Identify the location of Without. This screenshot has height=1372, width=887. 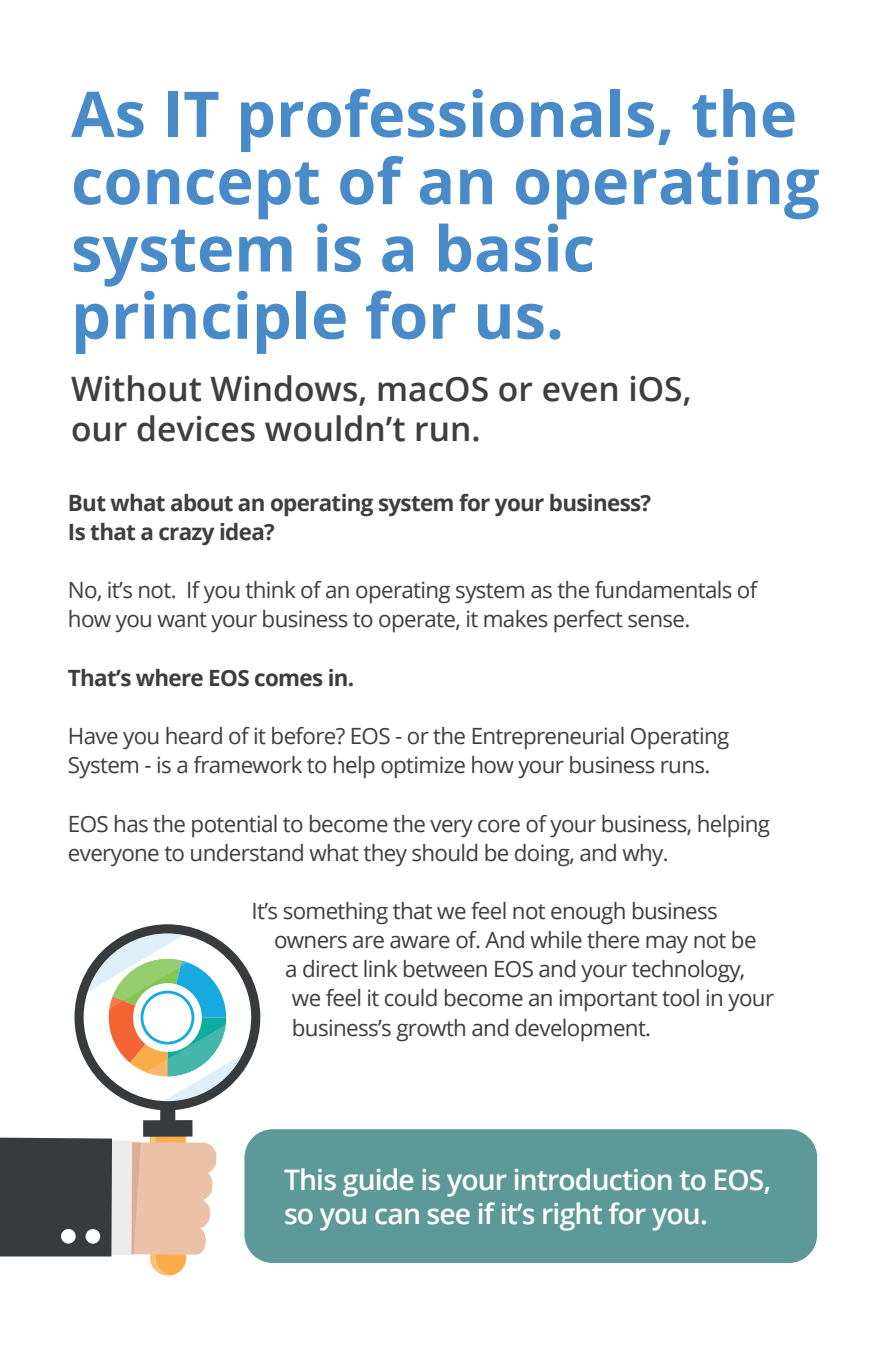
(136, 388).
